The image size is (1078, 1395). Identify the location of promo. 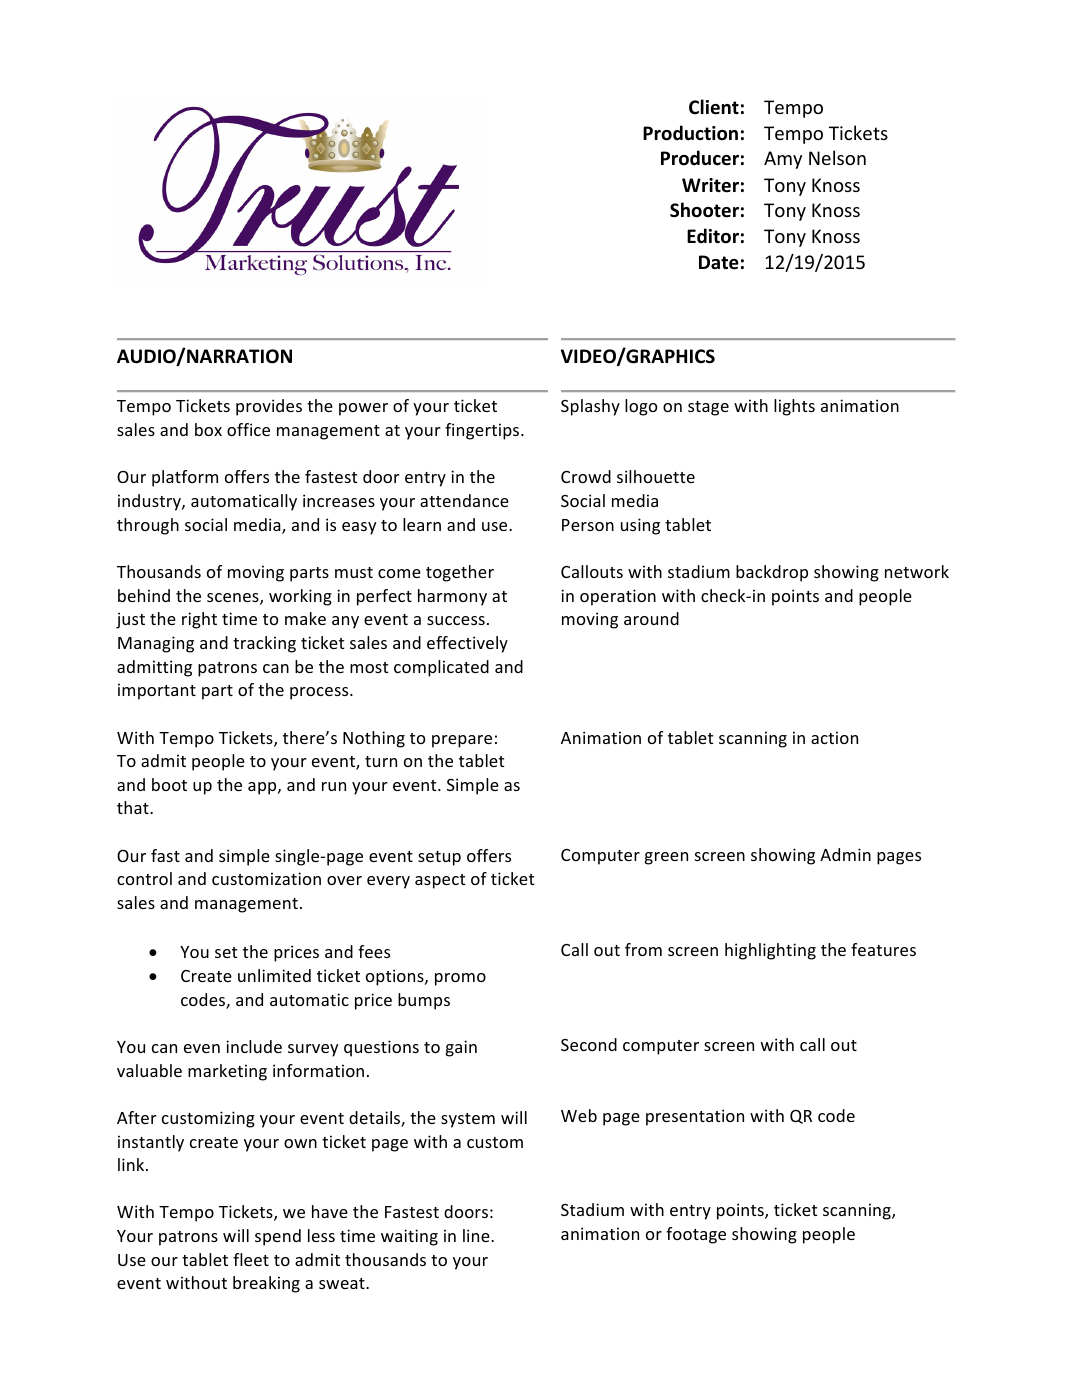
(460, 979).
